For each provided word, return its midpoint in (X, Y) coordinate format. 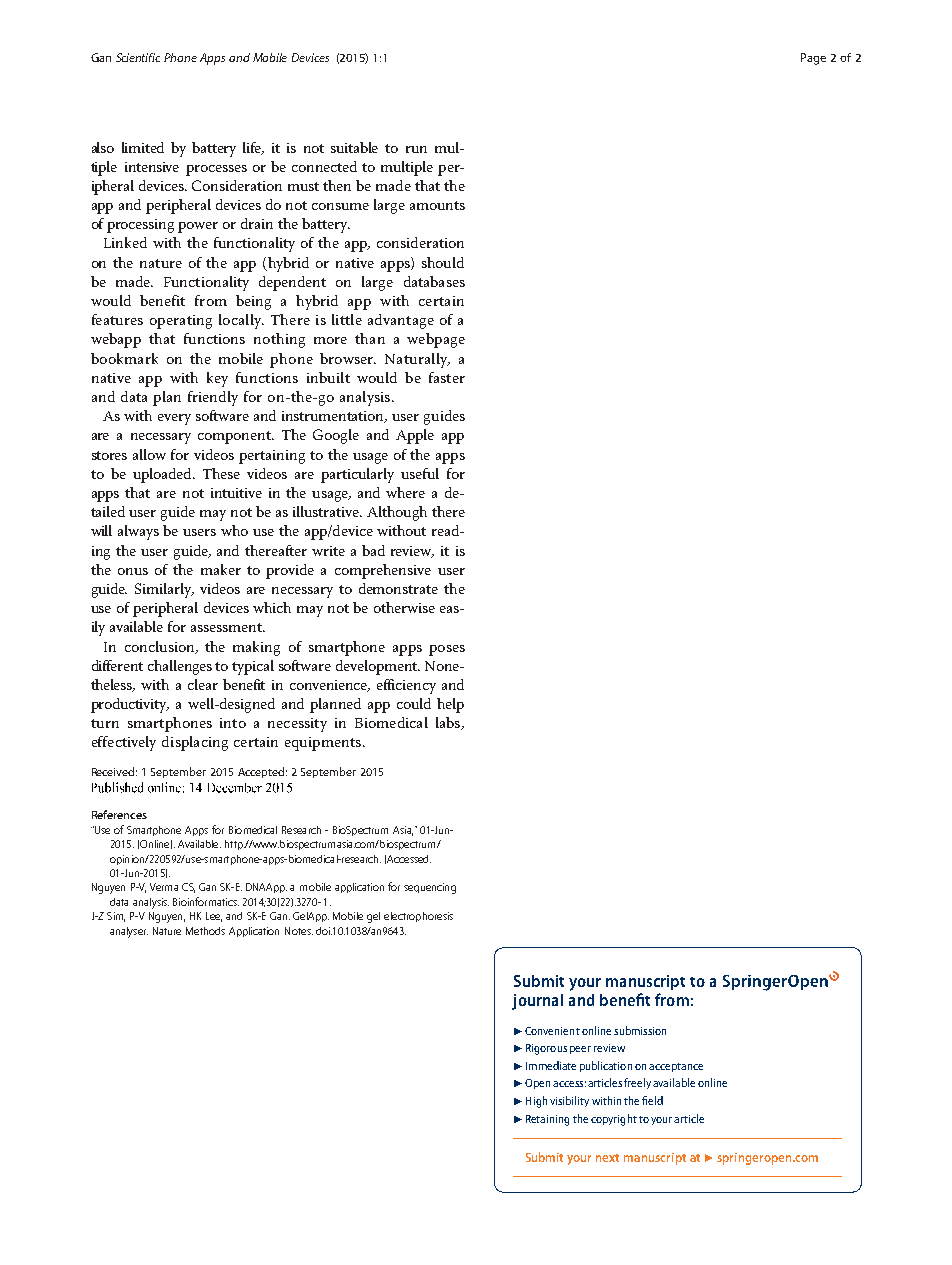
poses (447, 650)
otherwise (404, 607)
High (536, 1102)
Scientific (138, 57)
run (416, 149)
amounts (437, 205)
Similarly (164, 590)
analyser (129, 932)
